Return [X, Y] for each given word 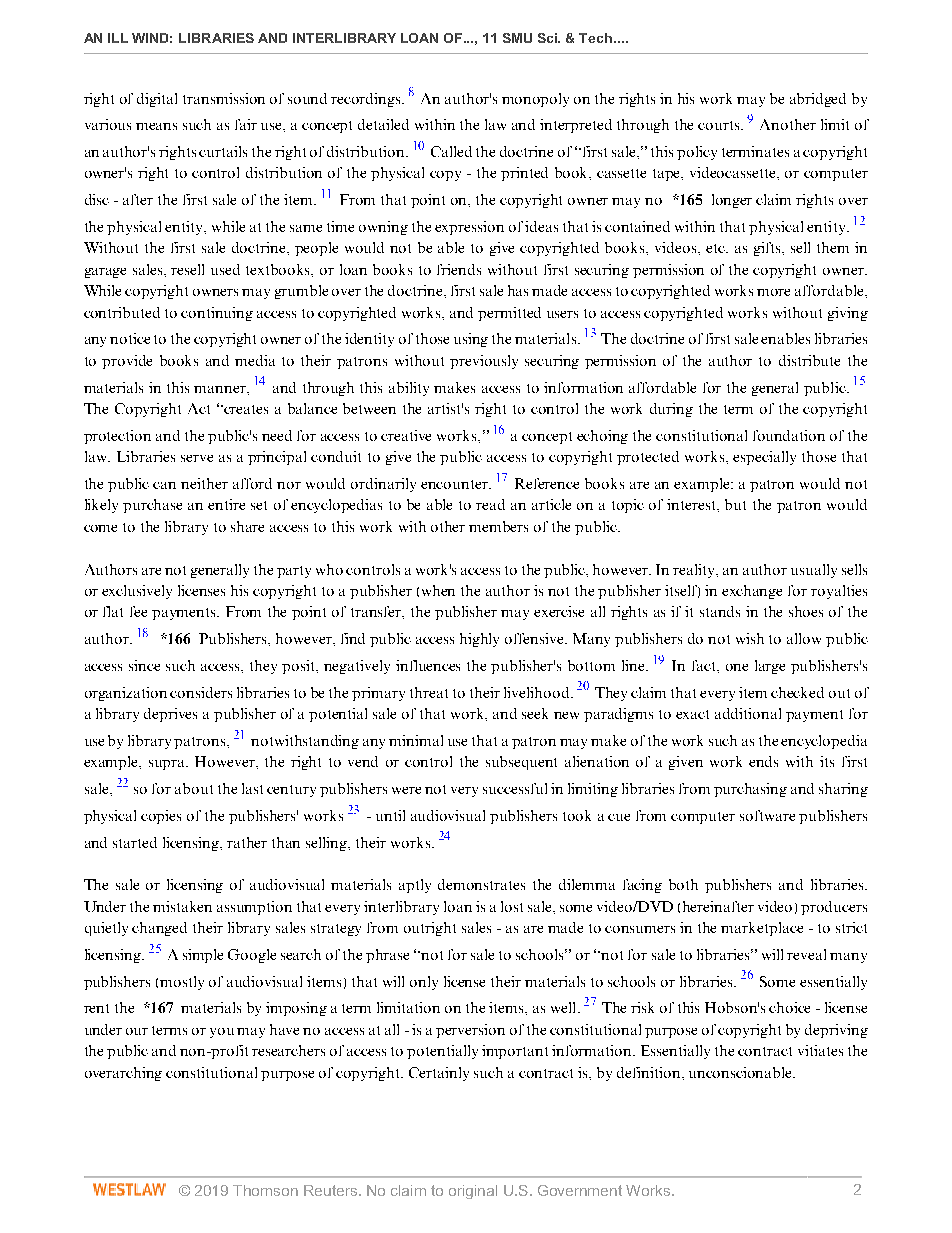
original [473, 1192]
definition [650, 1073]
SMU [517, 38]
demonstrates [481, 884]
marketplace [762, 929]
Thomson [265, 1190]
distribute [809, 360]
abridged [818, 100]
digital [157, 100]
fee [138, 611]
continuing [217, 314]
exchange [752, 592]
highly [479, 640]
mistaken [182, 906]
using [471, 340]
